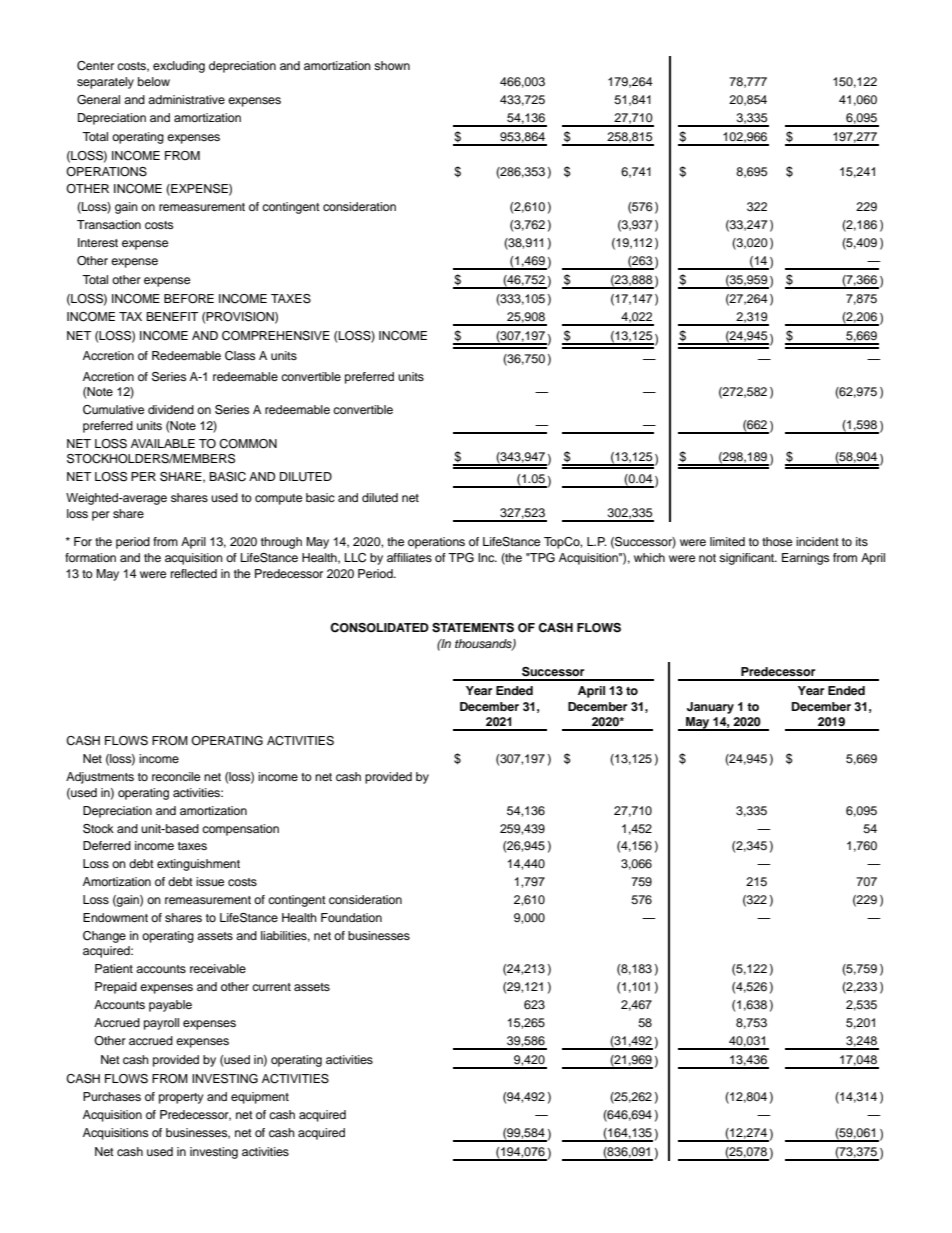 This image has width=952, height=1233. Describe the element at coordinates (409, 557) in the image. I see `affiliates` at that location.
